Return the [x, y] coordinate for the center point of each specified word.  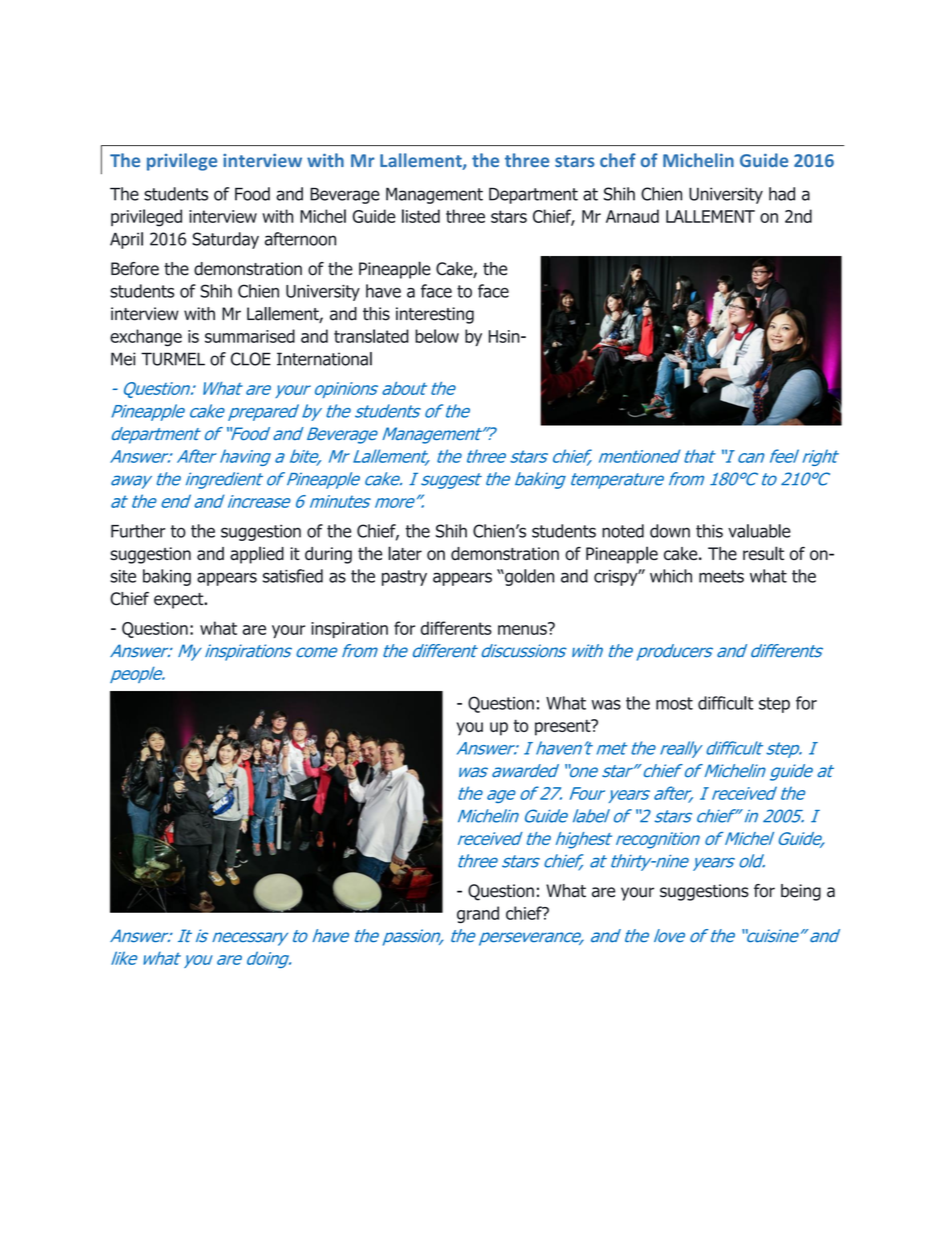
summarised [250, 336]
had [782, 194]
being [801, 892]
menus [523, 629]
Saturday [225, 240]
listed [421, 216]
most [674, 703]
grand [478, 914]
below [437, 336]
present [564, 727]
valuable [759, 531]
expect [180, 601]
